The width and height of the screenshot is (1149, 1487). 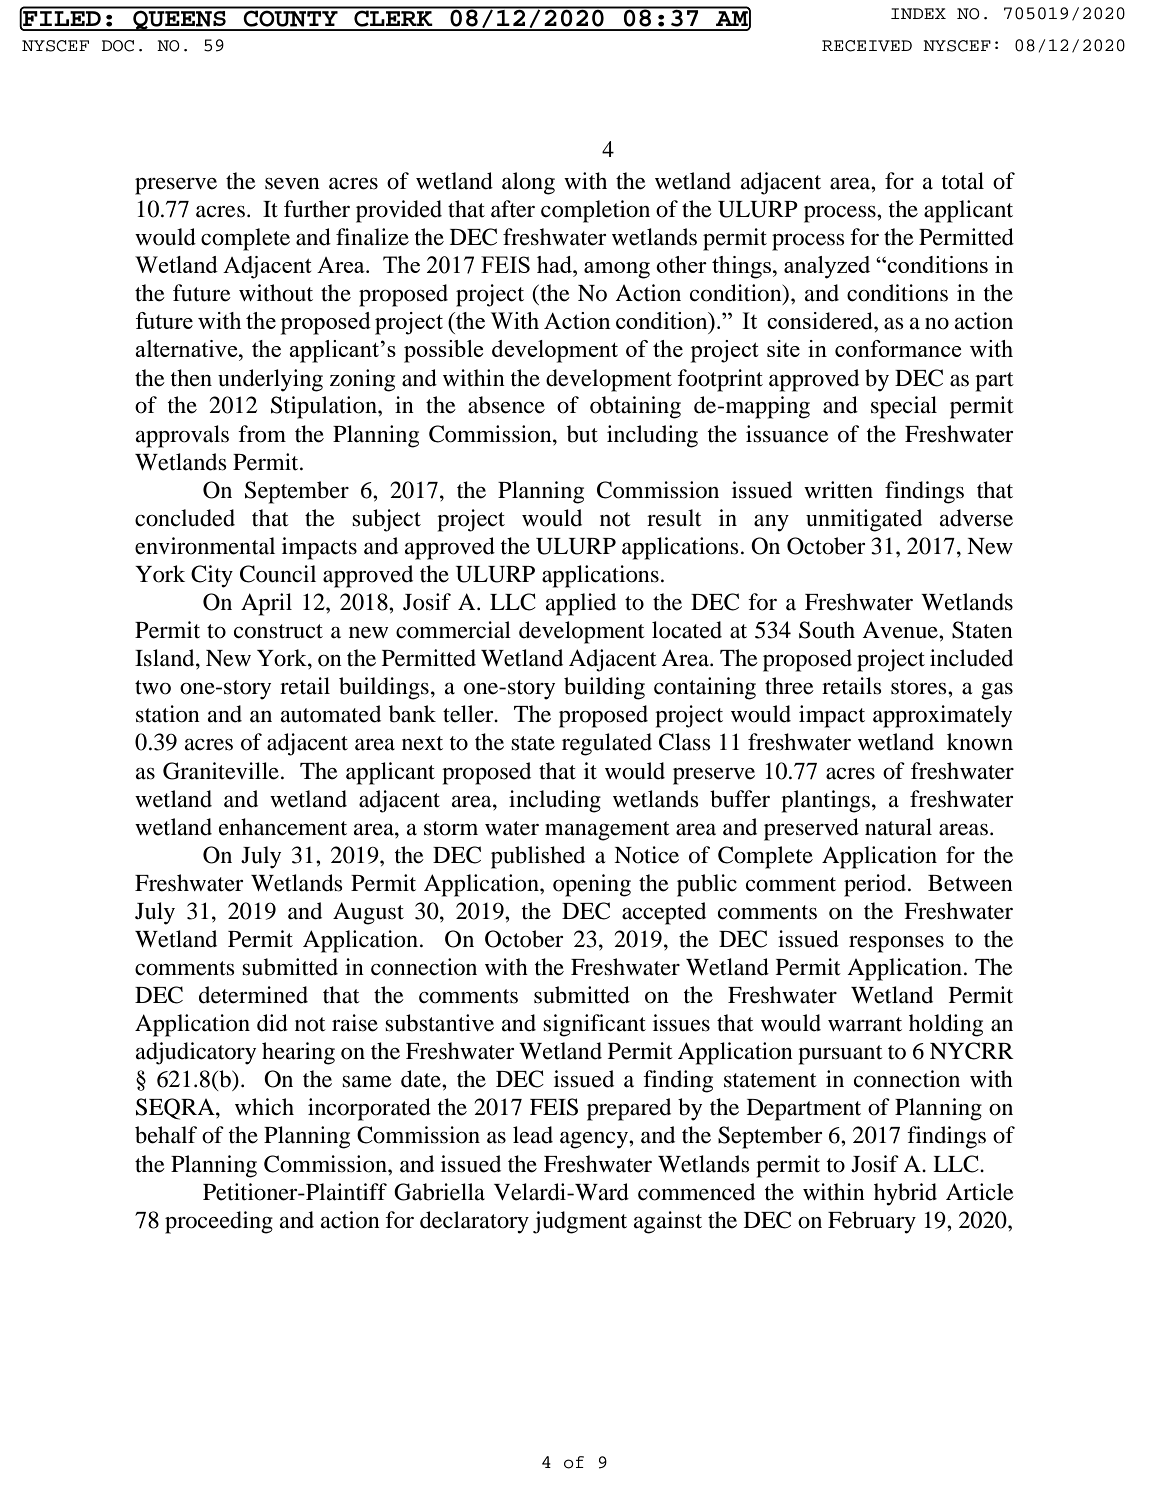 What do you see at coordinates (580, 1222) in the screenshot?
I see `judgment` at bounding box center [580, 1222].
